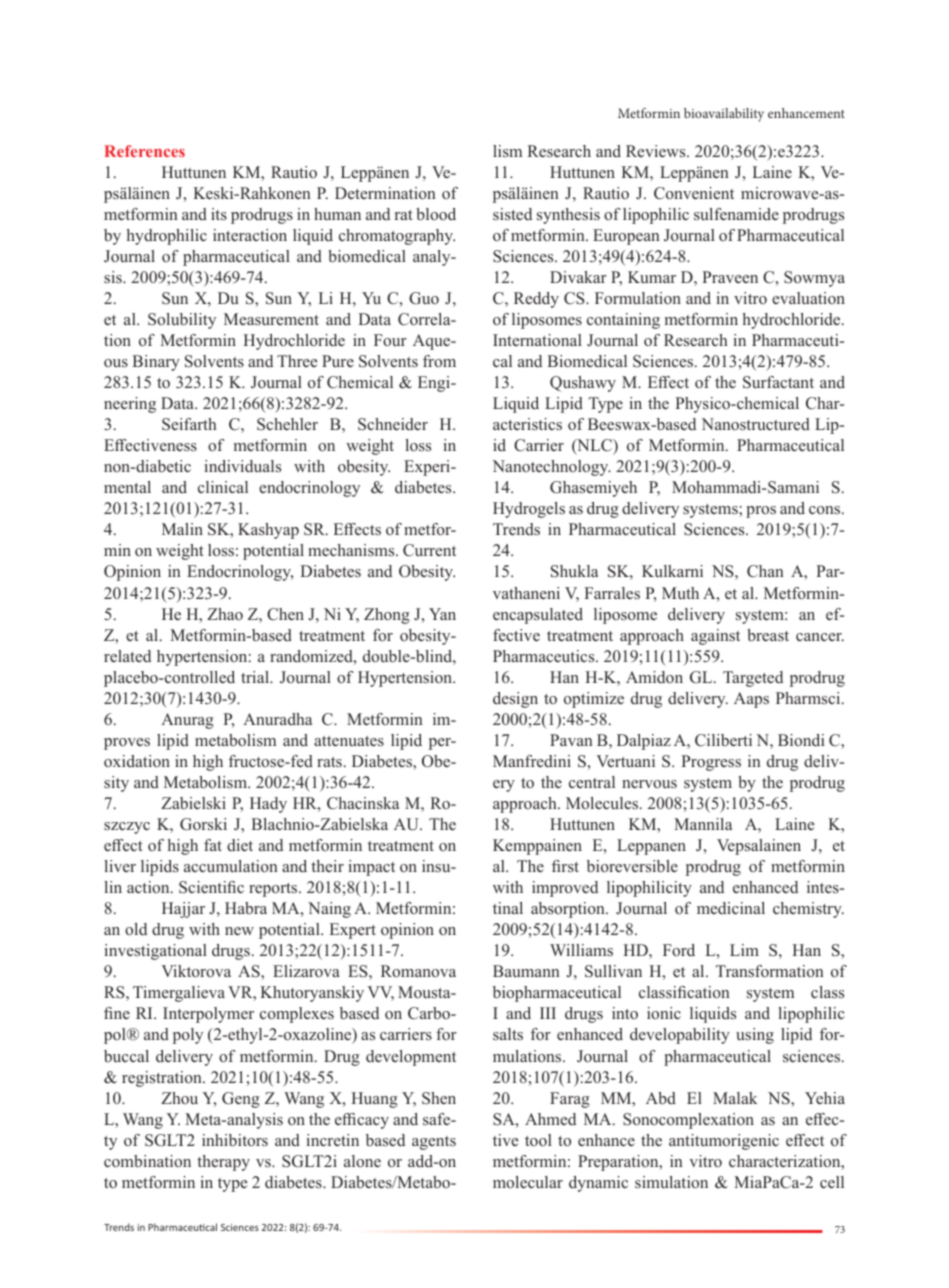 The image size is (949, 1288). I want to click on therapy, so click(223, 1163).
